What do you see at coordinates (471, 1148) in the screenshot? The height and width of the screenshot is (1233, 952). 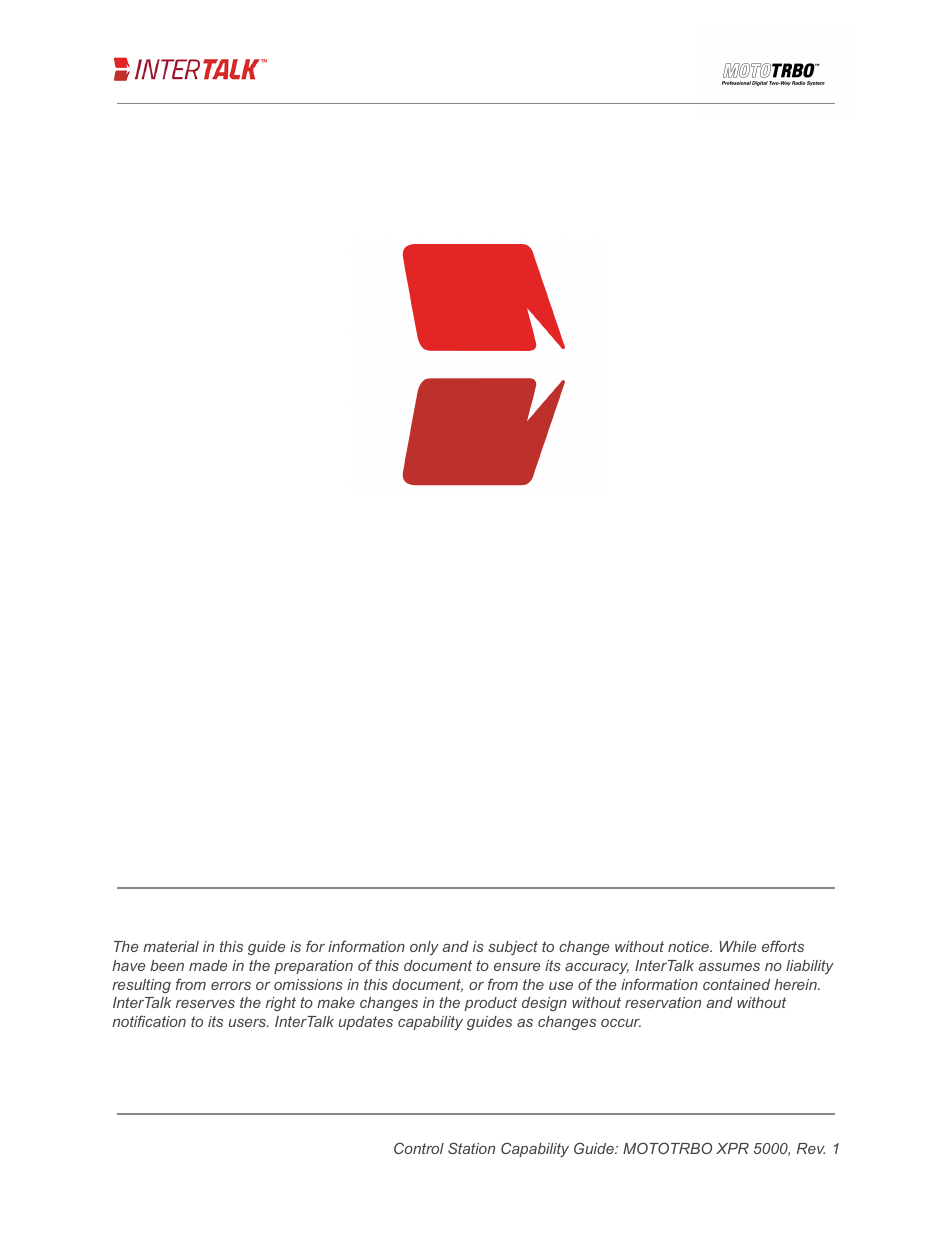 I see `Station` at bounding box center [471, 1148].
